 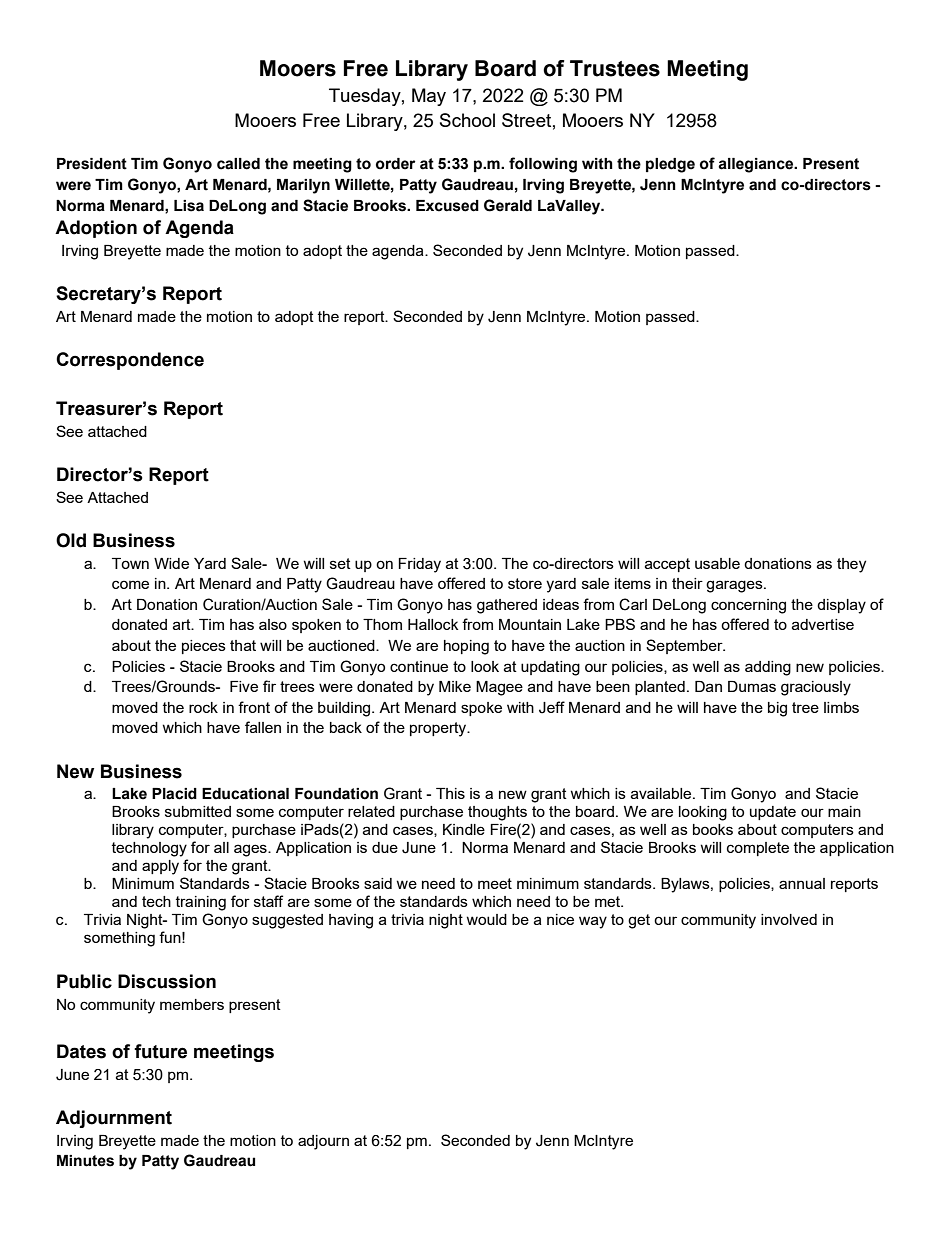 What do you see at coordinates (92, 164) in the image?
I see `President` at bounding box center [92, 164].
